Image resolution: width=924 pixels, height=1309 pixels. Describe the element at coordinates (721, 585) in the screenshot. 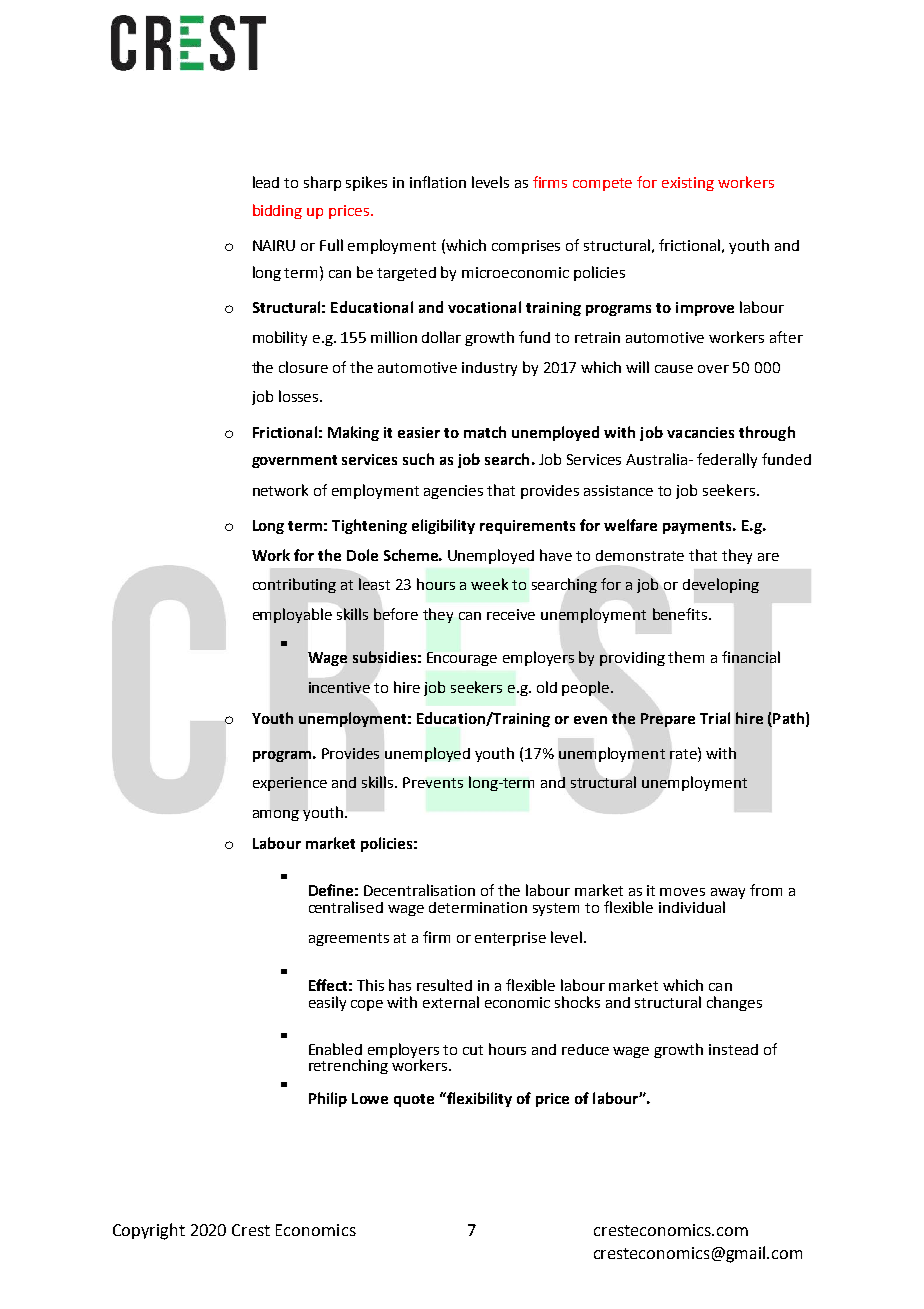

I see `developing` at that location.
